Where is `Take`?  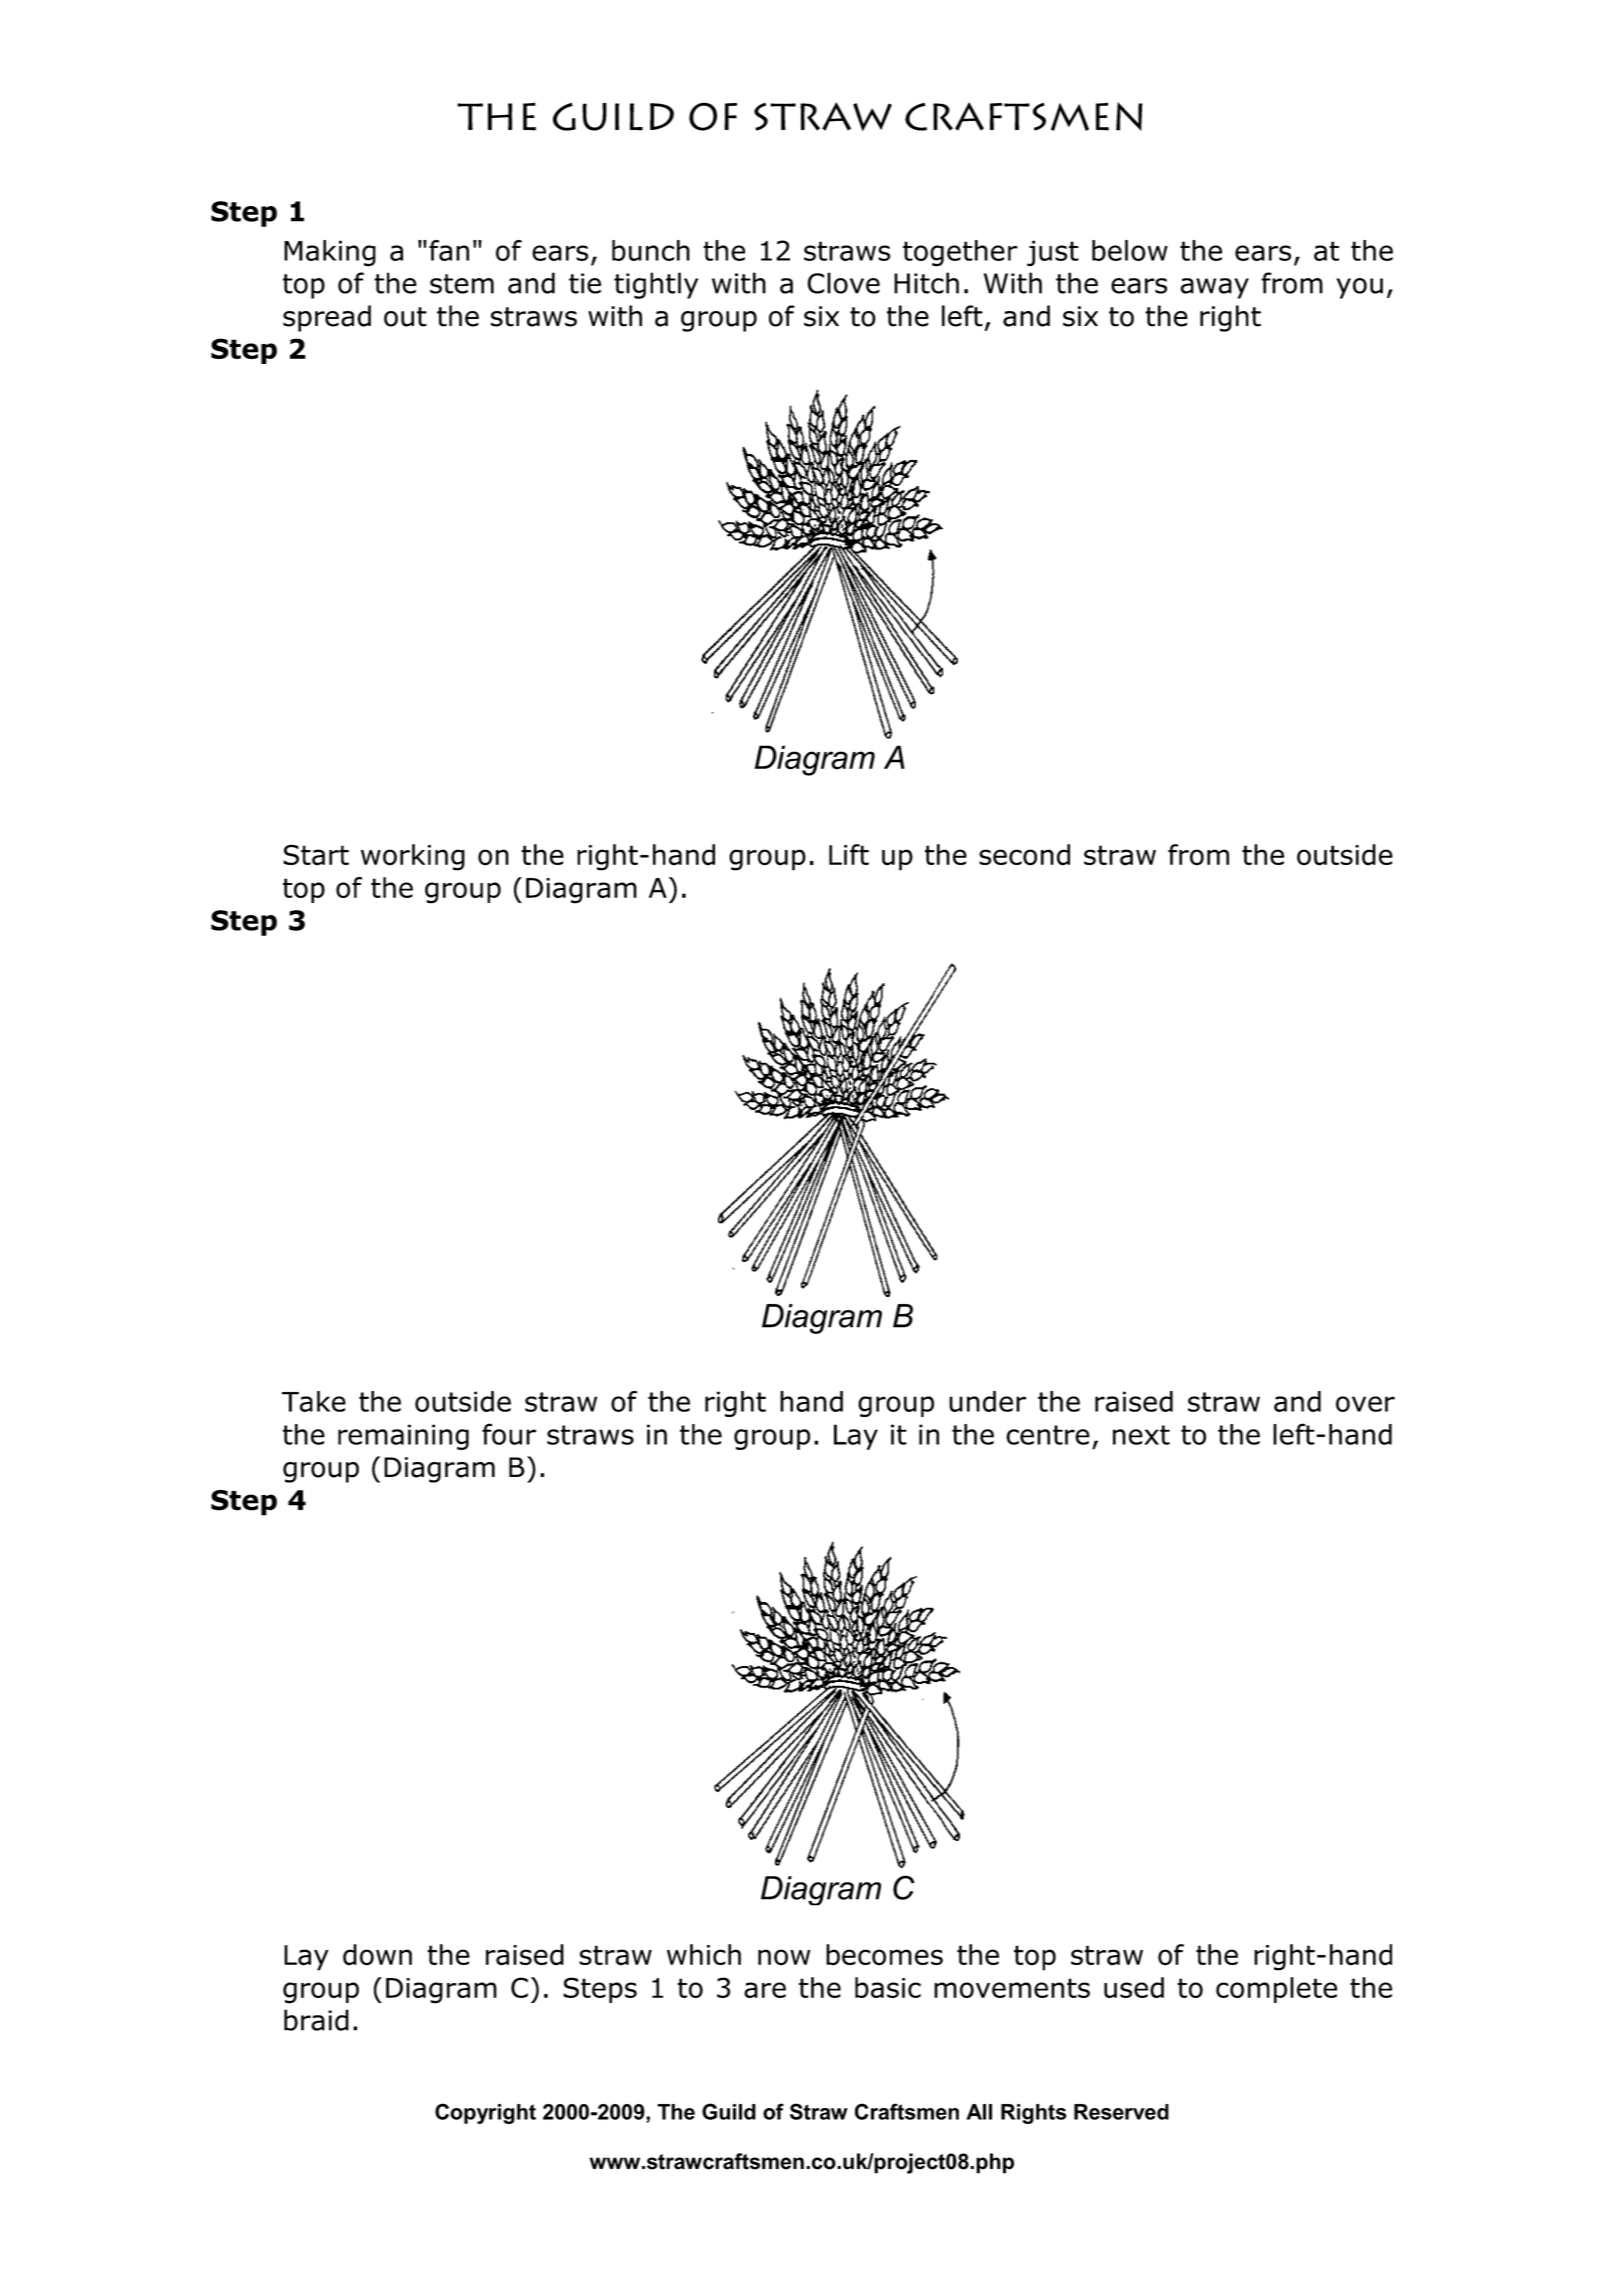 Take is located at coordinates (314, 1401).
